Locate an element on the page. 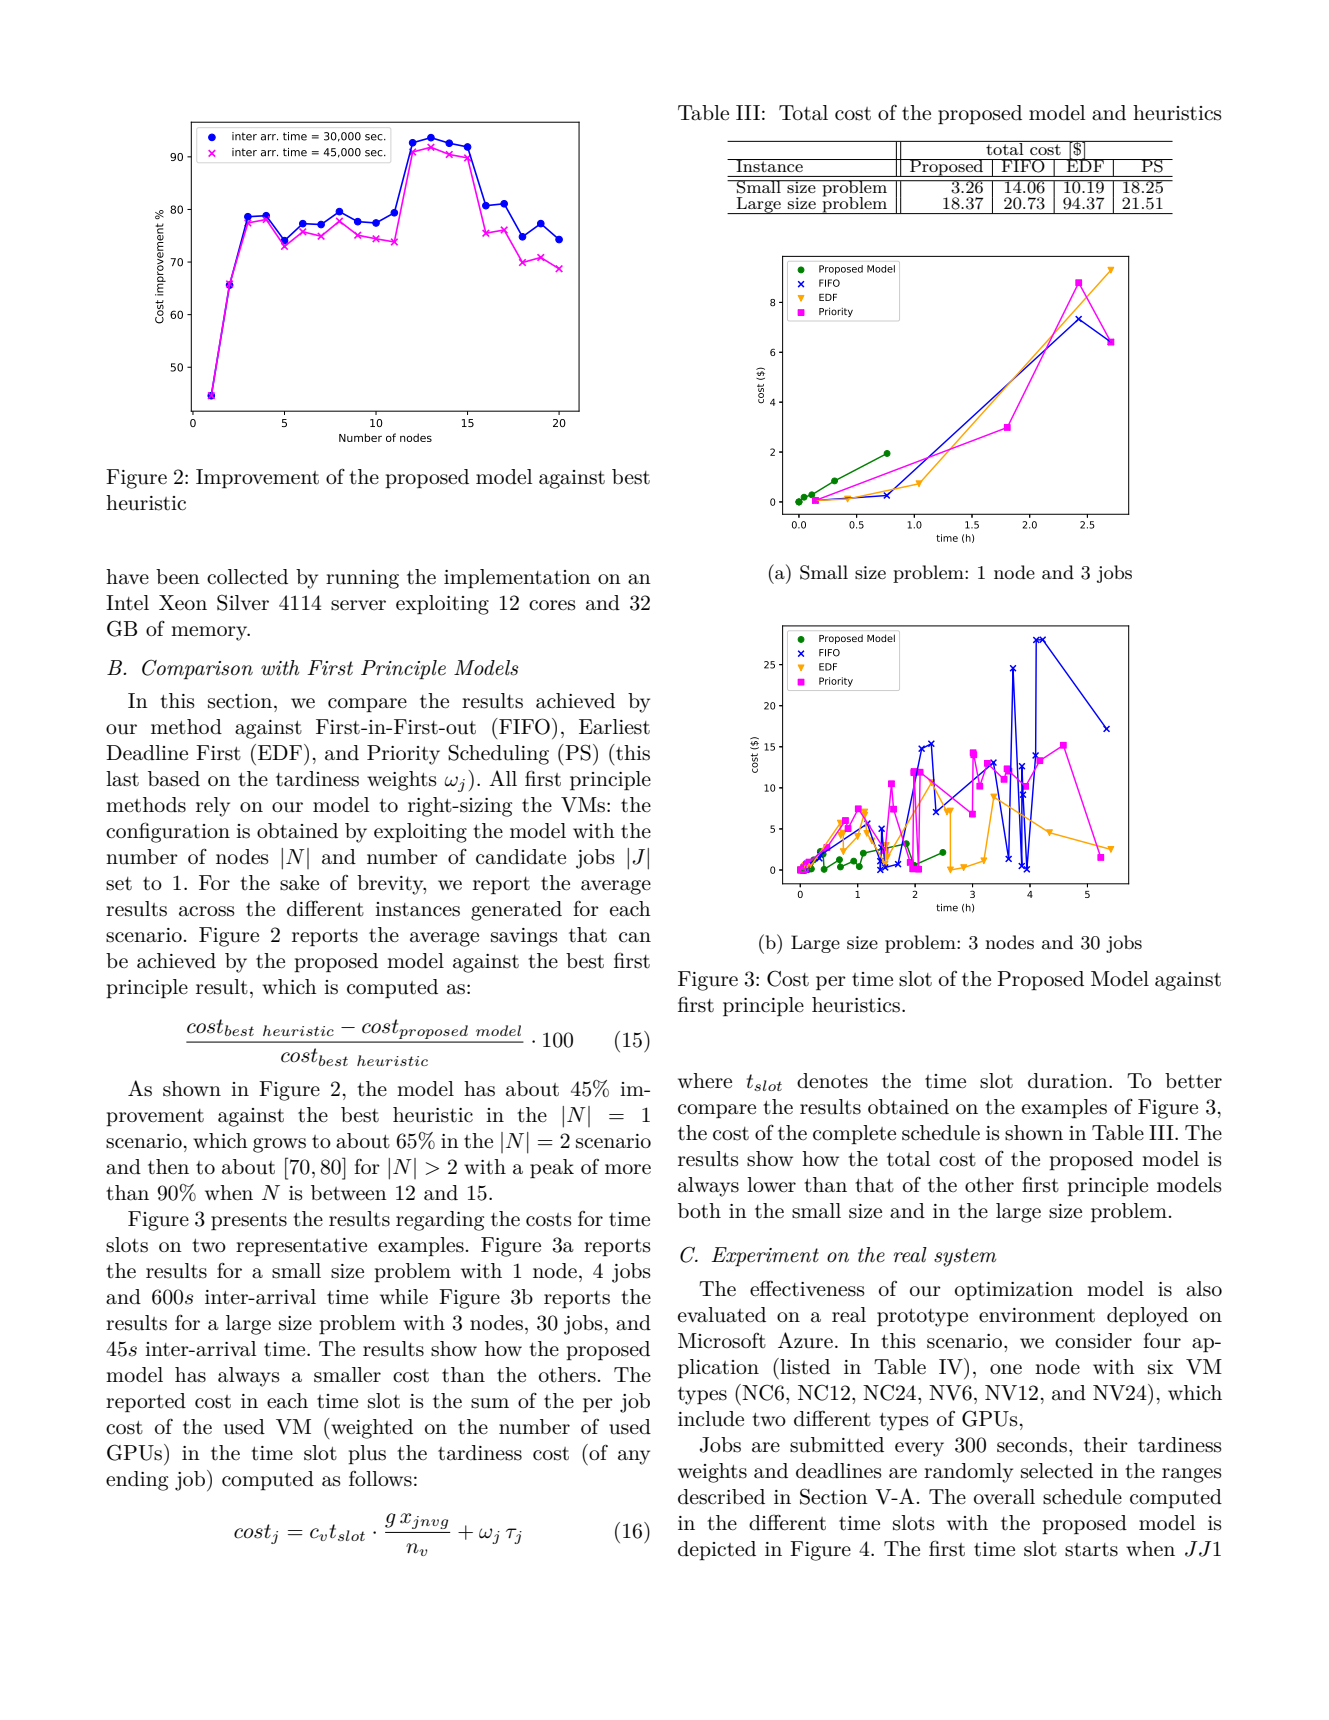 This document has width=1329, height=1720. starts is located at coordinates (1091, 1550).
